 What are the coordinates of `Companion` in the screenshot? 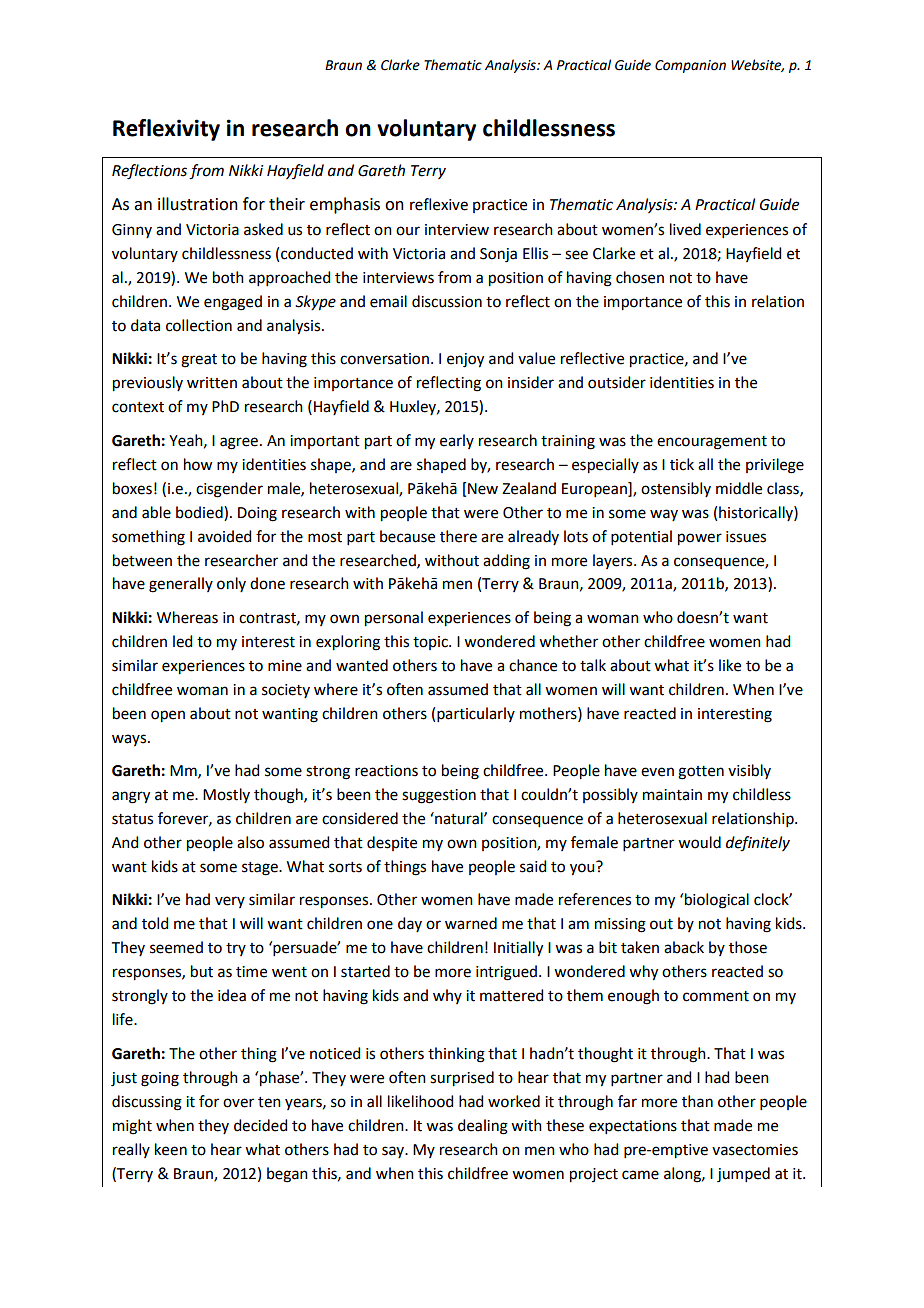 It's located at (690, 66).
